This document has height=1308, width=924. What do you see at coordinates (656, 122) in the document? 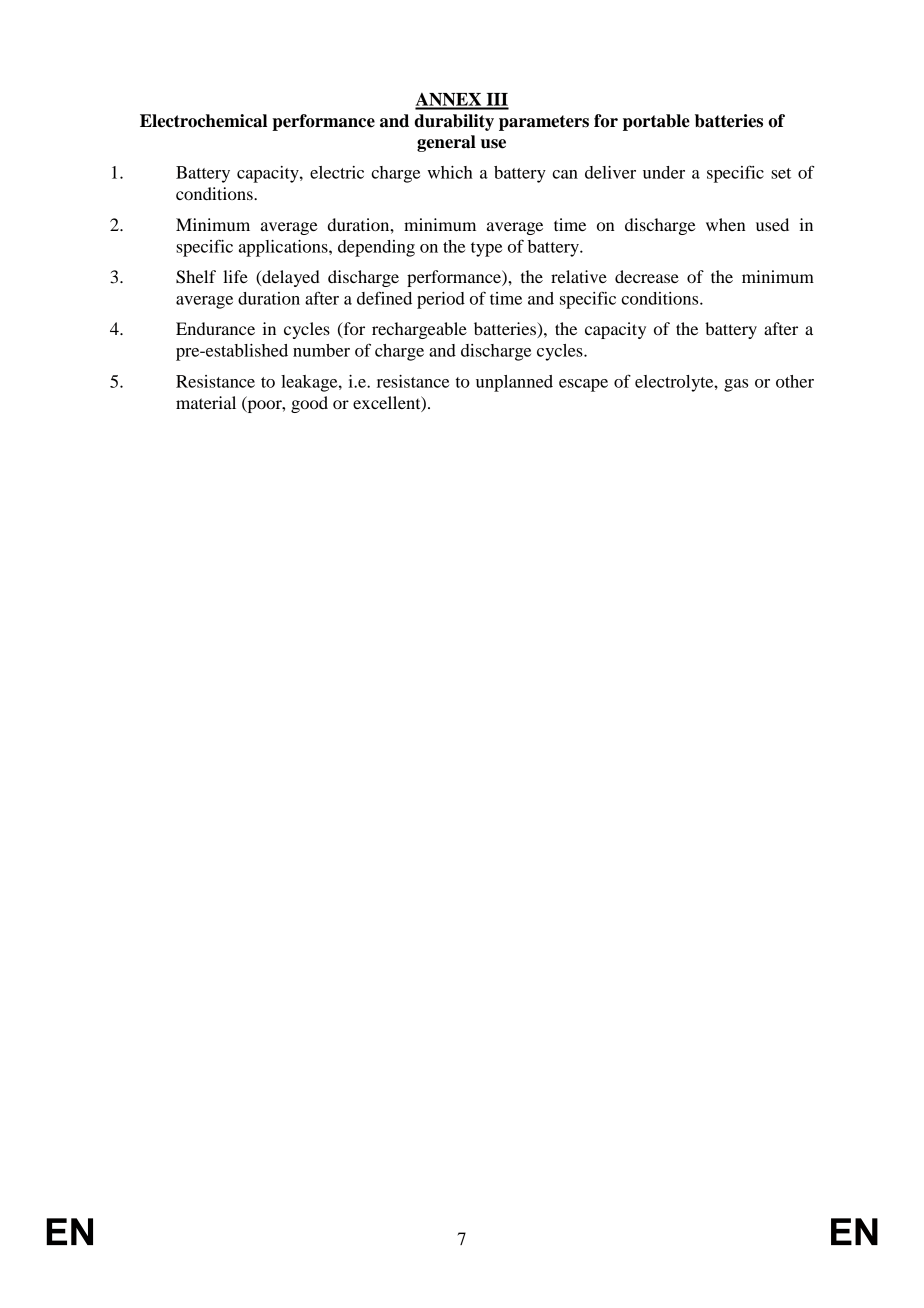
I see `portable` at bounding box center [656, 122].
